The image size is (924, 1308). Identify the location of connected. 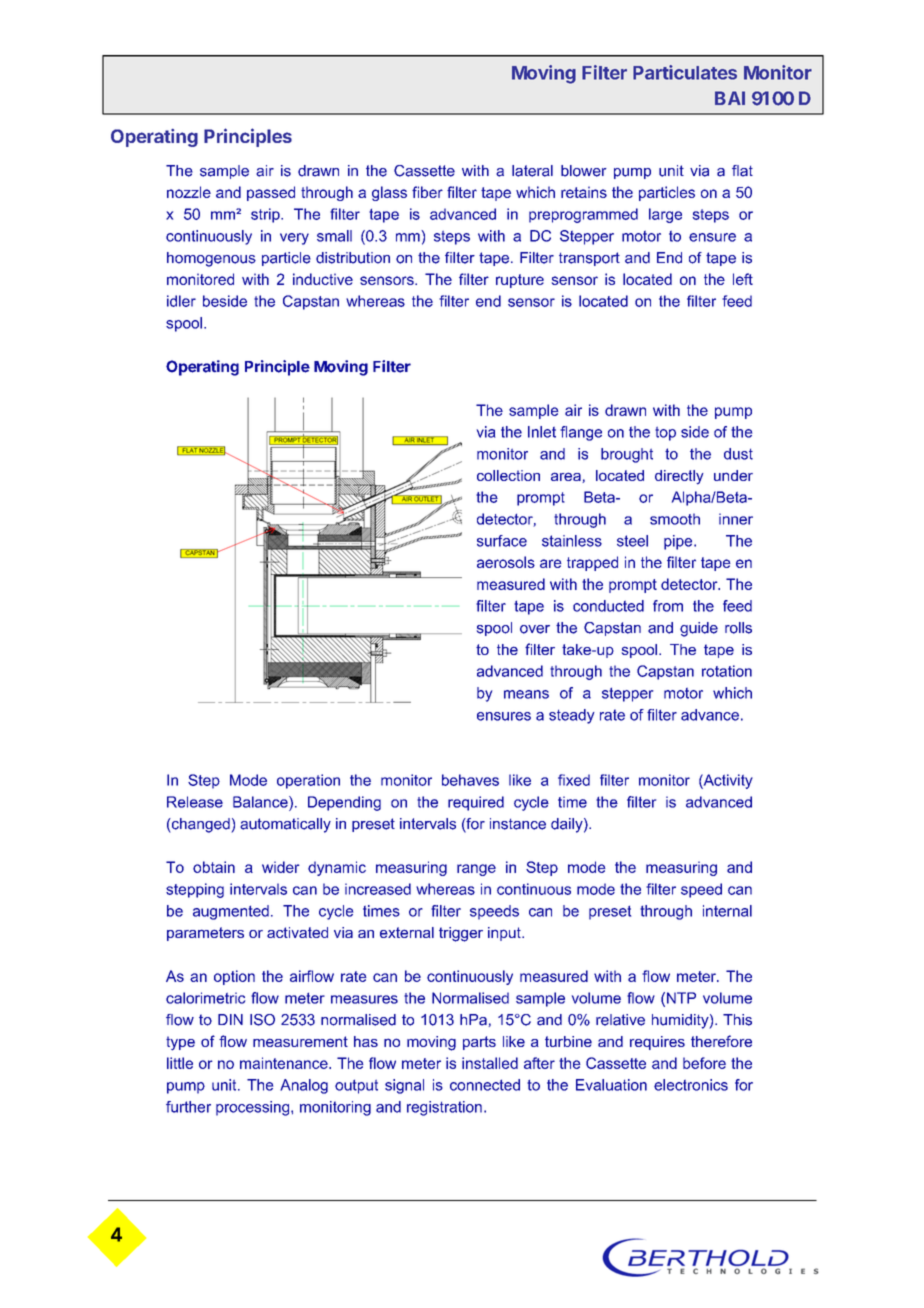
(485, 1085).
